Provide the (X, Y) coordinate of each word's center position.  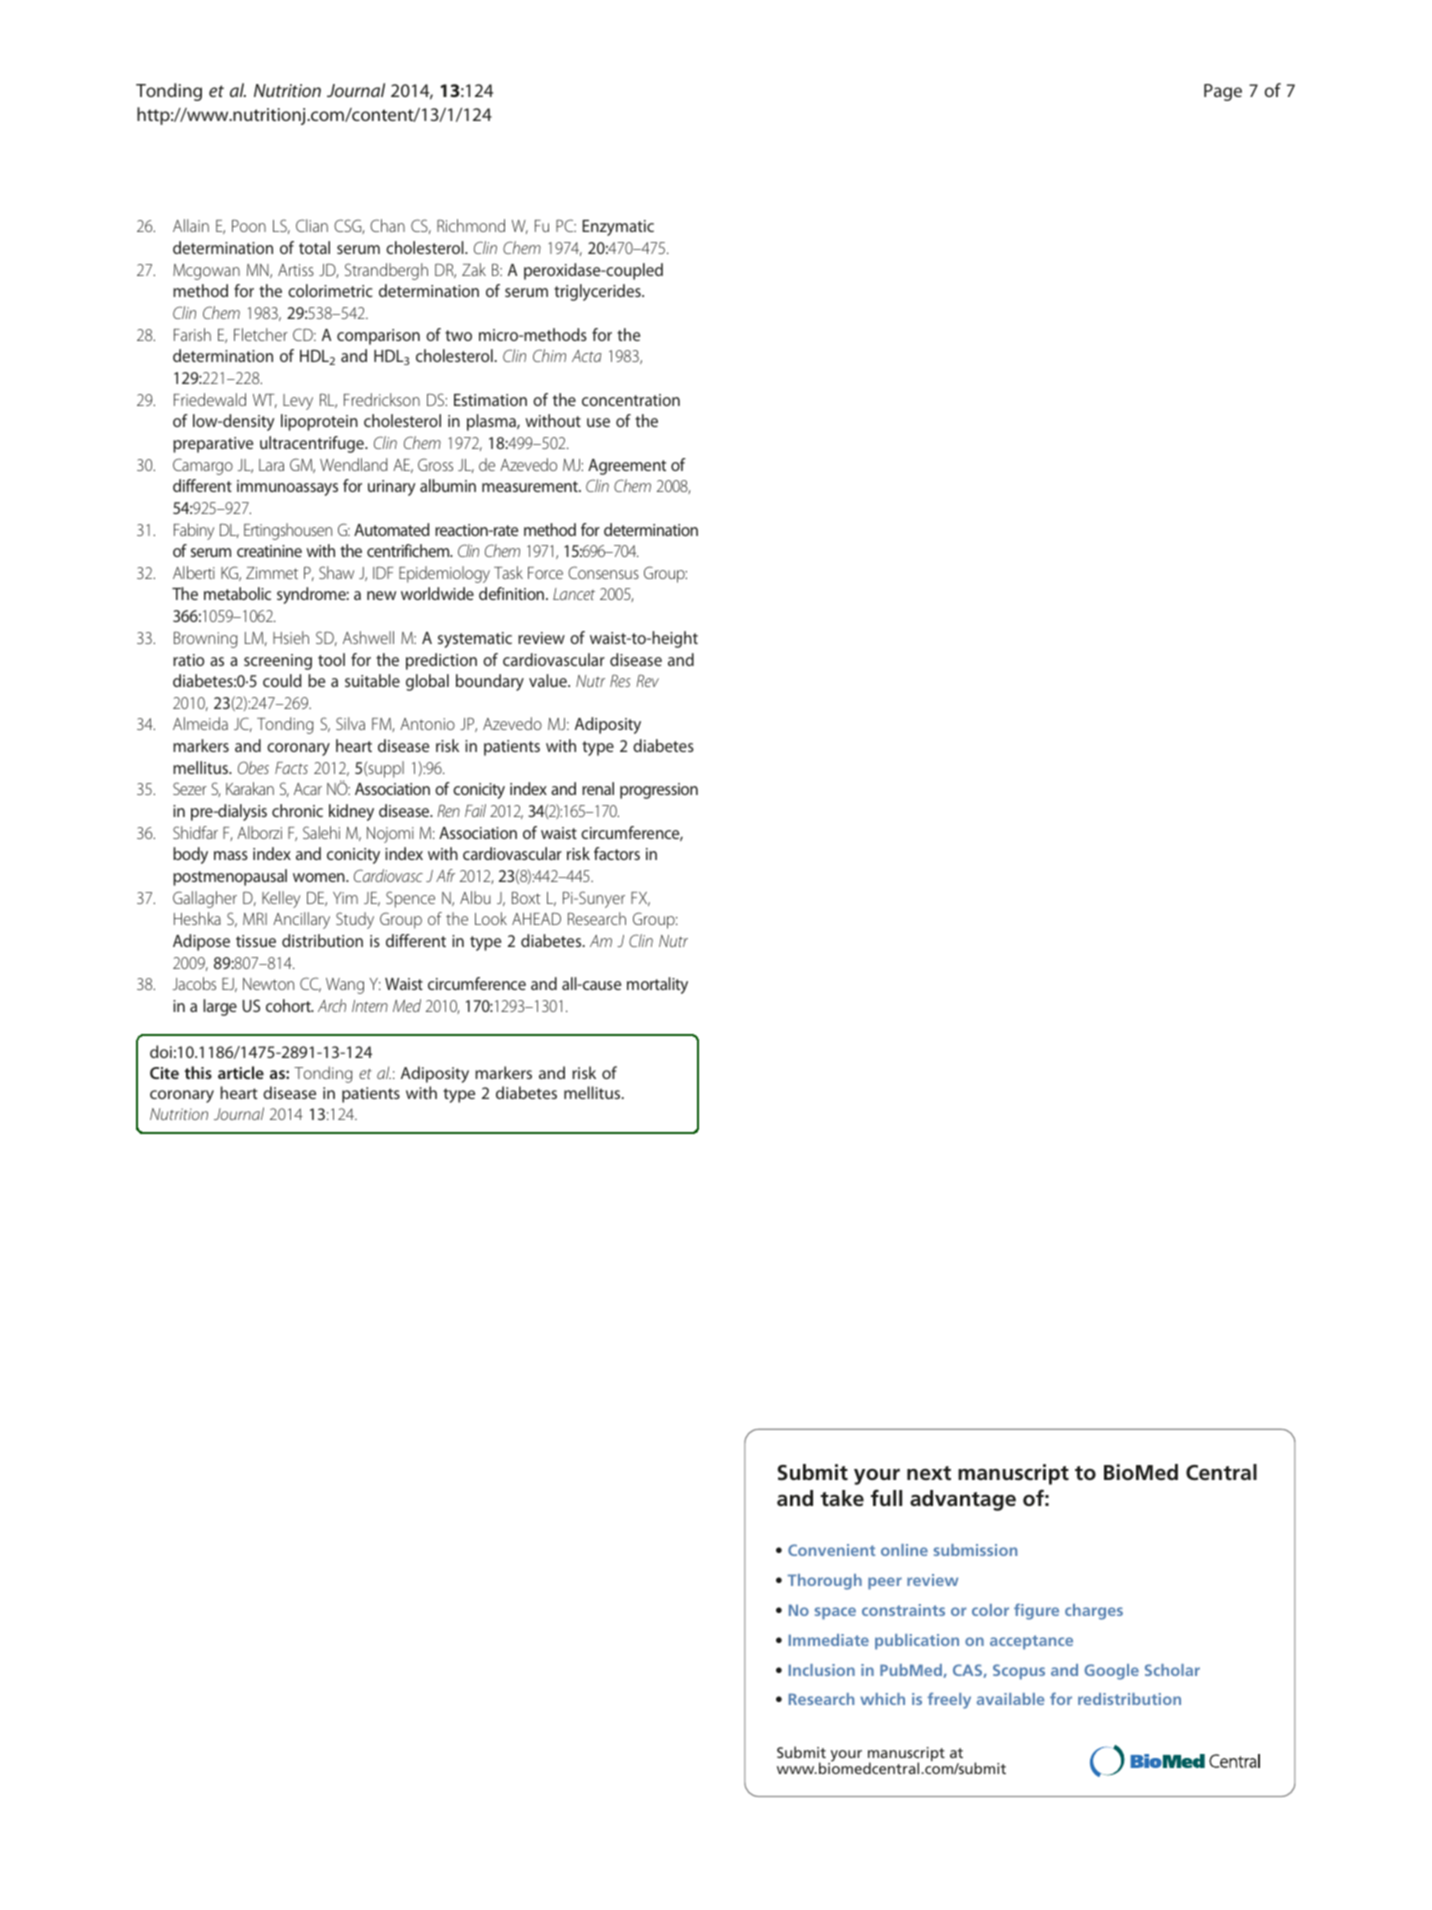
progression (659, 791)
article (241, 1072)
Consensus (603, 572)
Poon (249, 225)
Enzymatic (618, 228)
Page (1223, 92)
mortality (657, 985)
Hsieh (291, 637)
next (929, 1473)
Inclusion (822, 1670)
